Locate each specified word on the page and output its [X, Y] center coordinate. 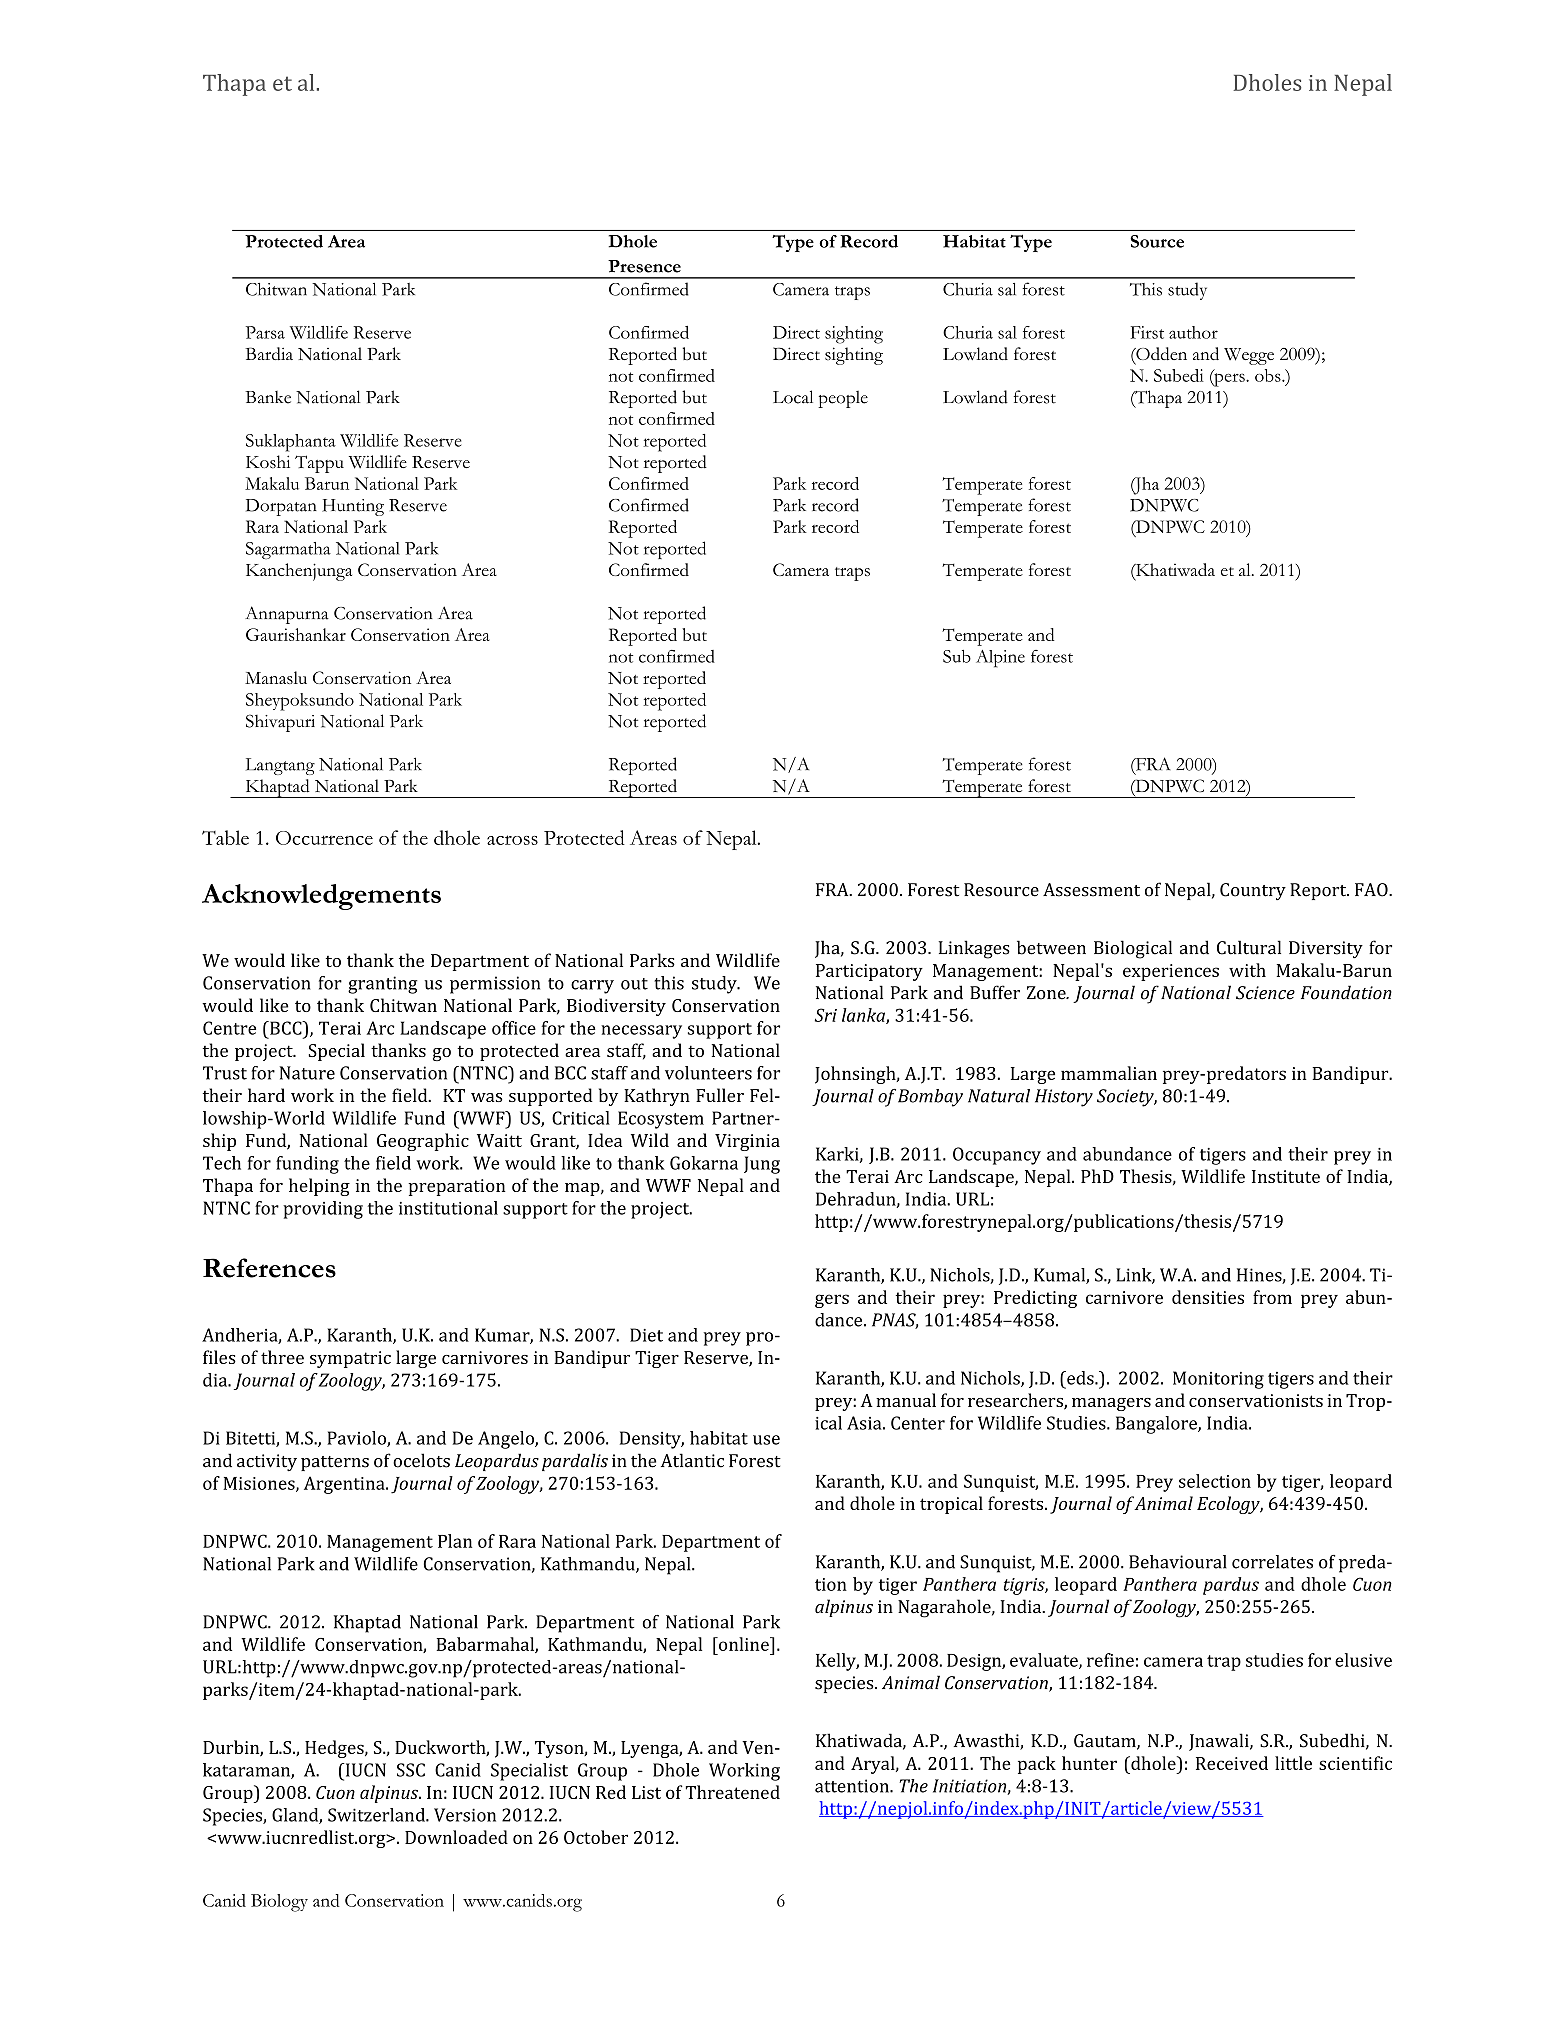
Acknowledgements [321, 897]
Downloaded [456, 1837]
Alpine [1000, 659]
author [1193, 332]
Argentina [345, 1485]
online [744, 1644]
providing [323, 1210]
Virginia [747, 1142]
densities [1208, 1297]
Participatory [869, 972]
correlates [1272, 1562]
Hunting [353, 507]
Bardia [269, 353]
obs [1269, 375]
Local [793, 397]
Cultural [1249, 947]
